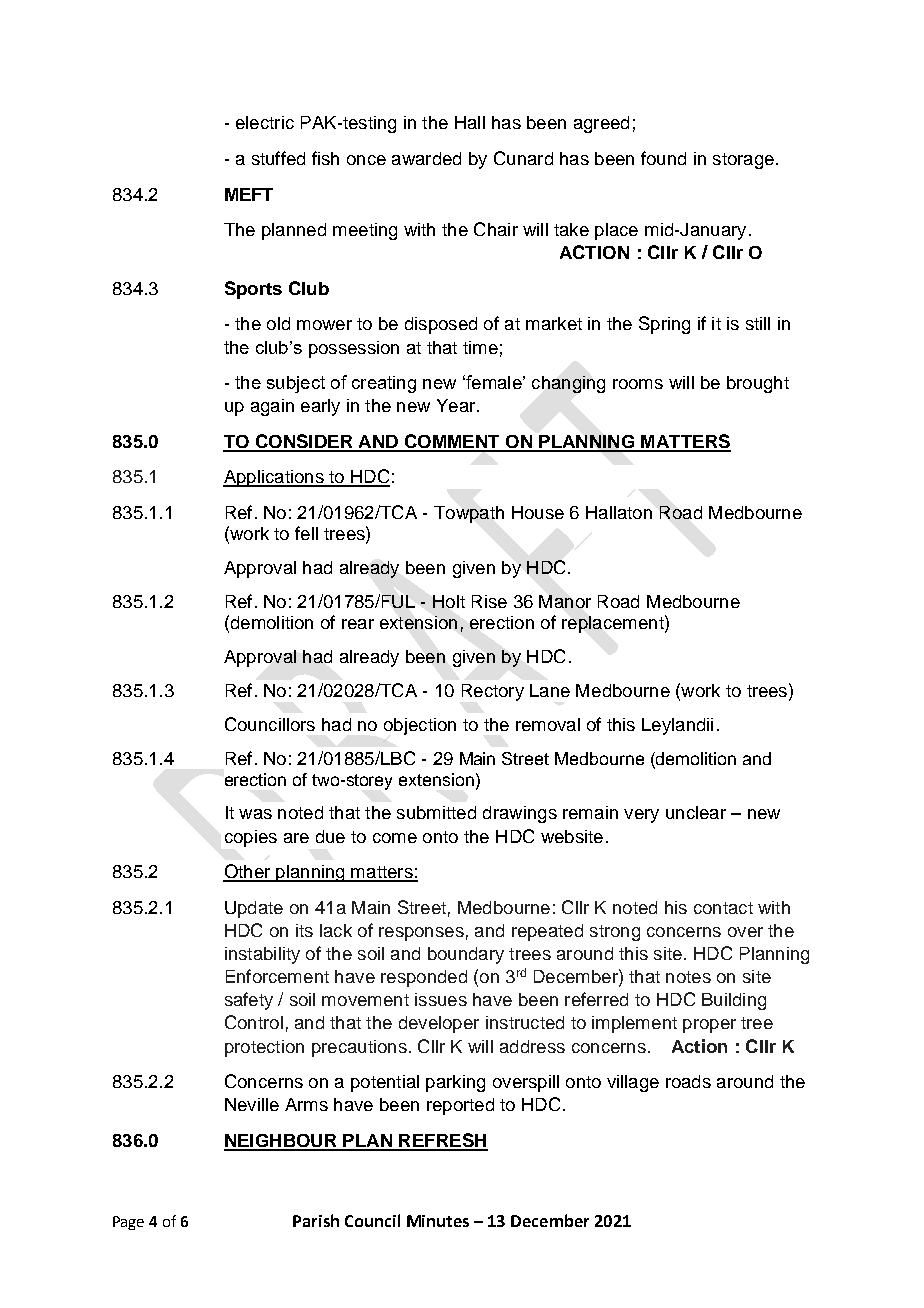 The width and height of the page is (924, 1308). What do you see at coordinates (663, 158) in the page?
I see `found` at bounding box center [663, 158].
